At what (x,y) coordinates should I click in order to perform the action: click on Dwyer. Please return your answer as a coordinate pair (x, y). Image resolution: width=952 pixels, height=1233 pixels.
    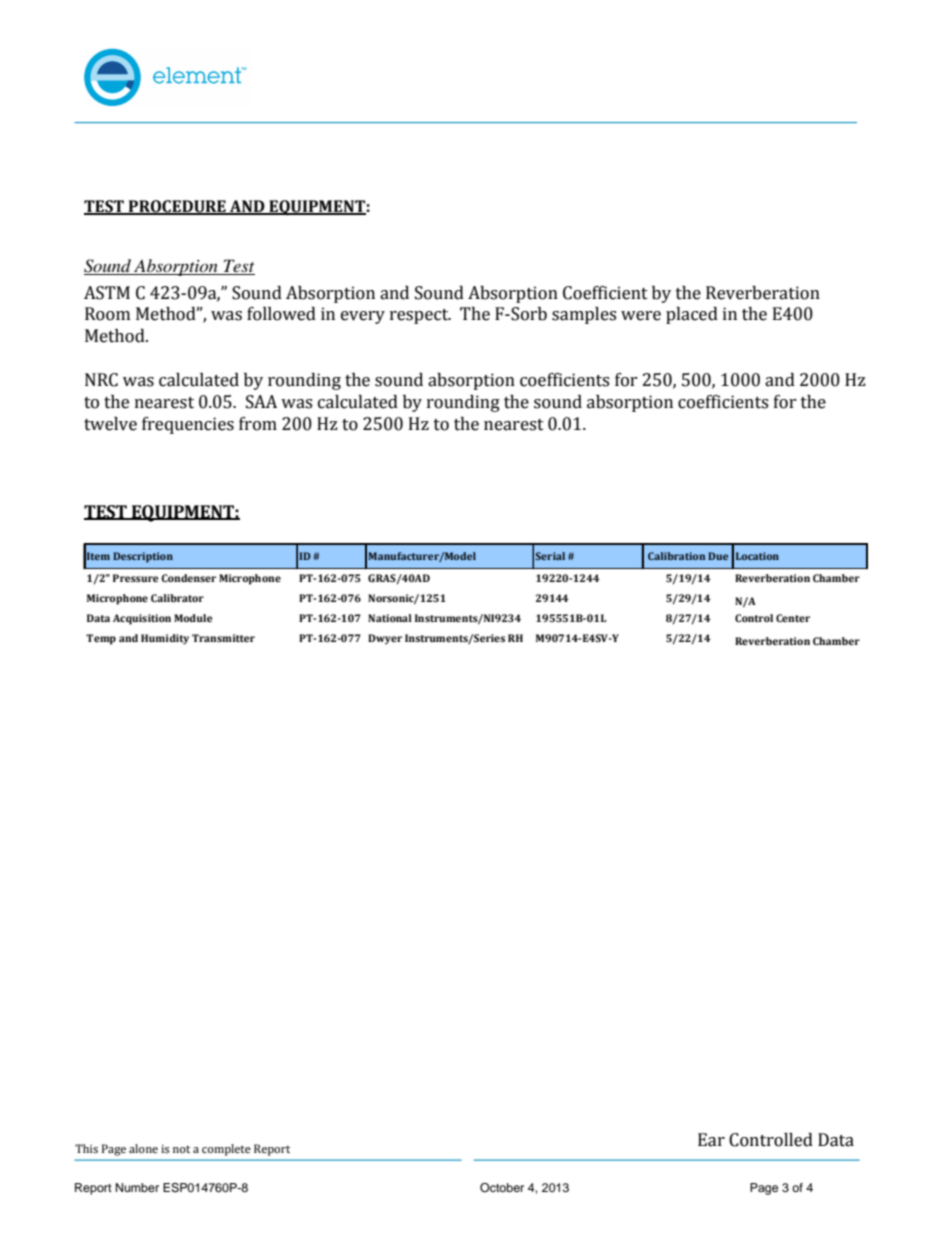
    Looking at the image, I should click on (385, 639).
